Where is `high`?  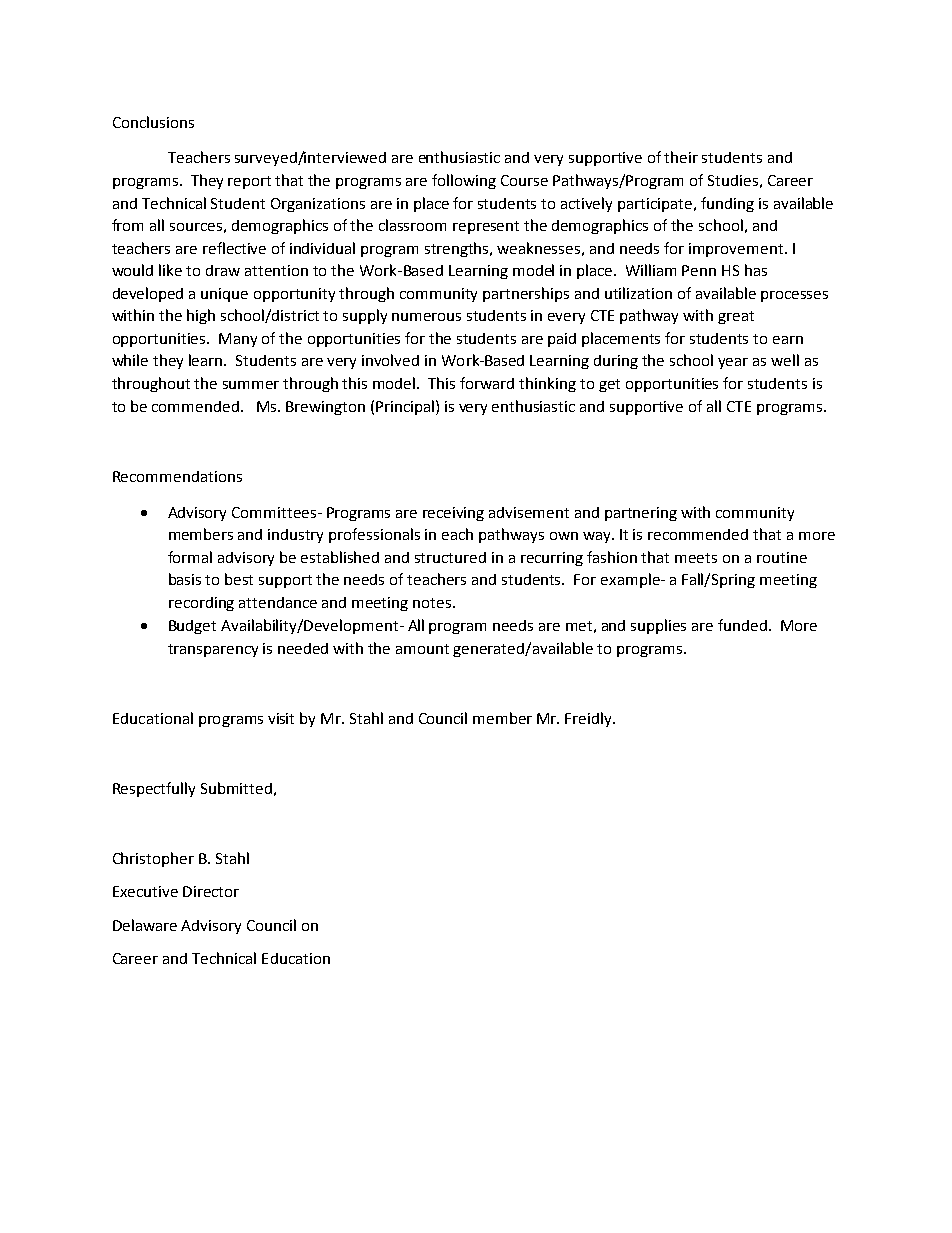
high is located at coordinates (201, 316).
